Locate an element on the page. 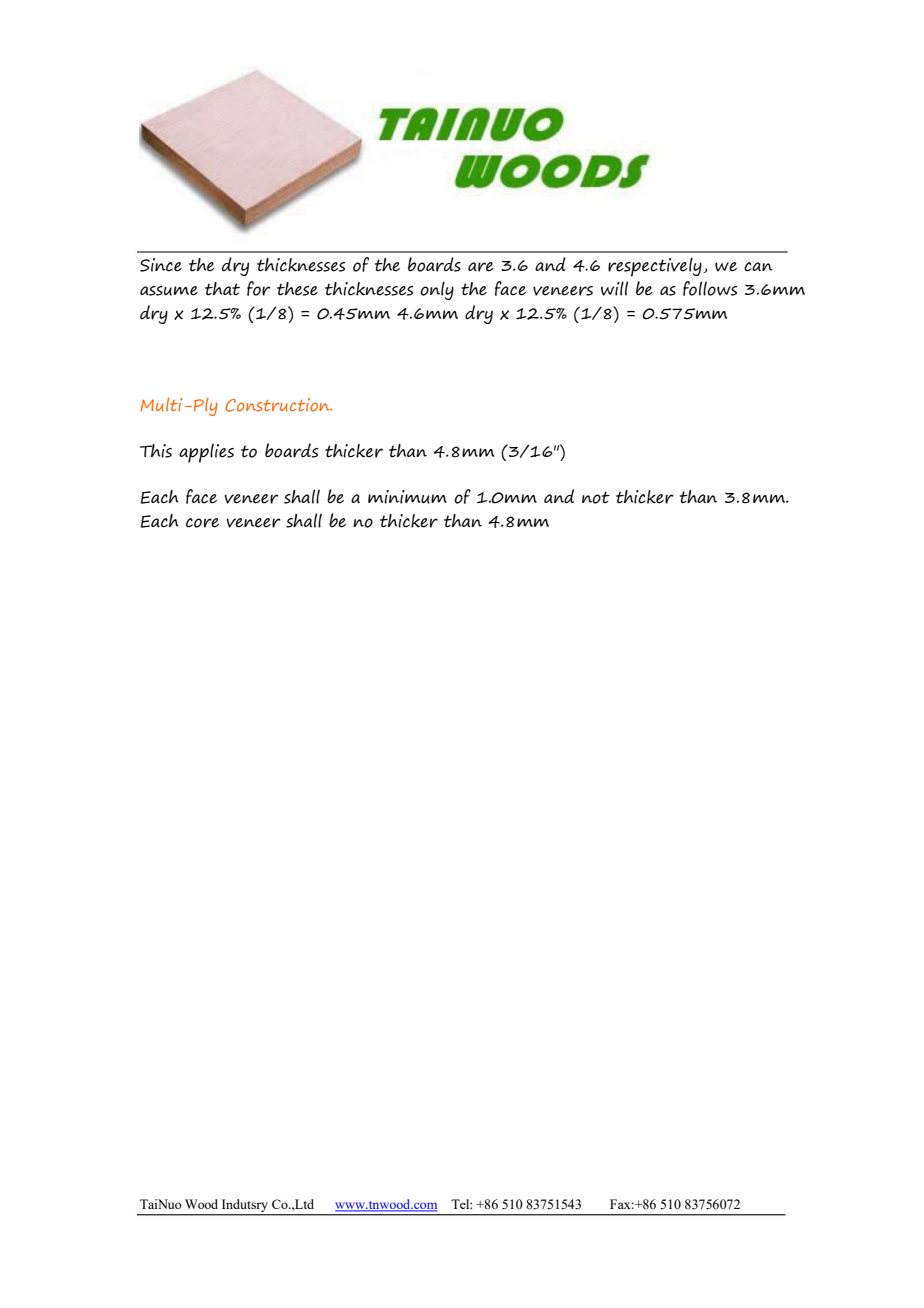 Image resolution: width=924 pixels, height=1308 pixels. respectively is located at coordinates (656, 267).
